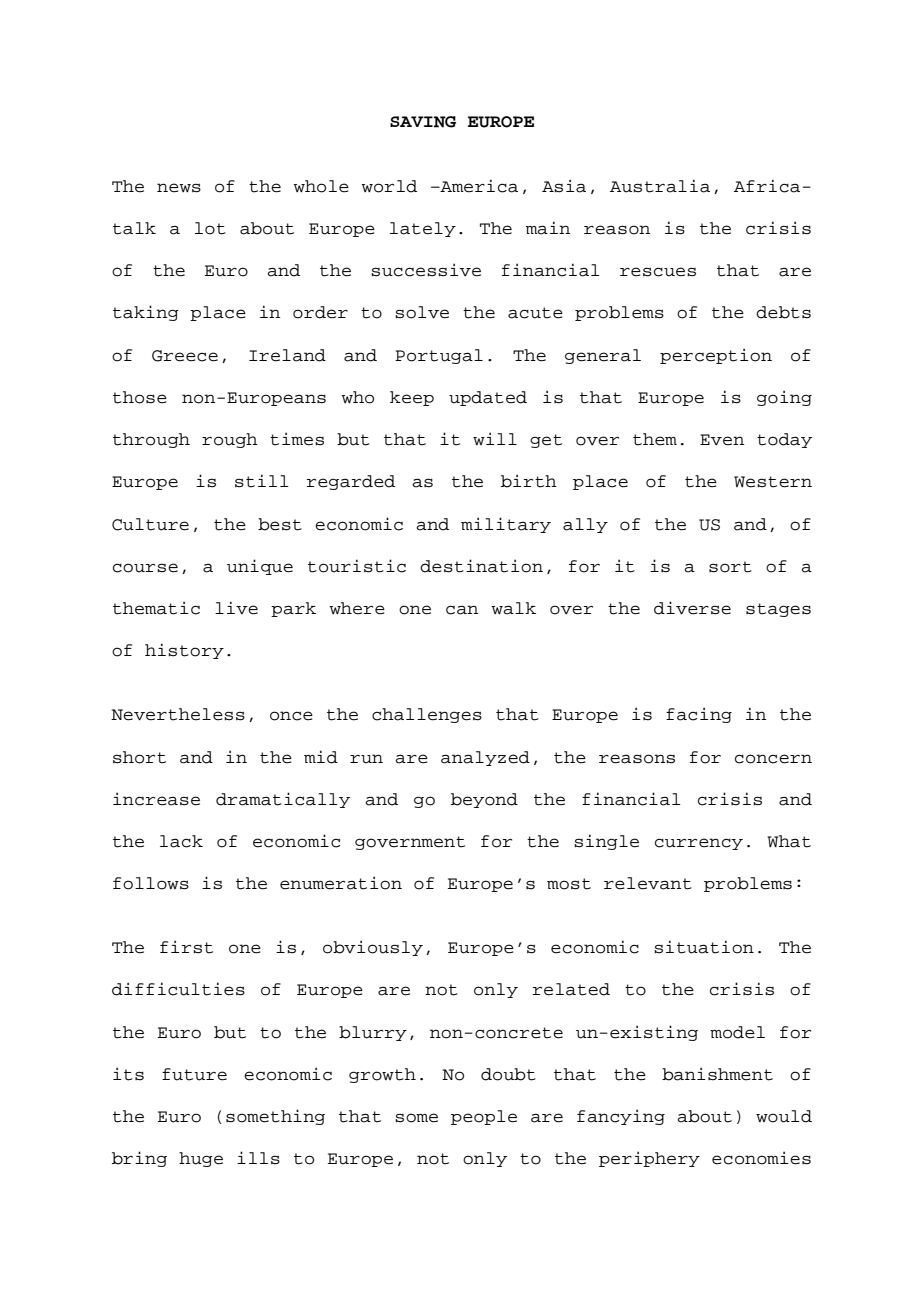  Describe the element at coordinates (462, 610) in the screenshot. I see `can` at that location.
